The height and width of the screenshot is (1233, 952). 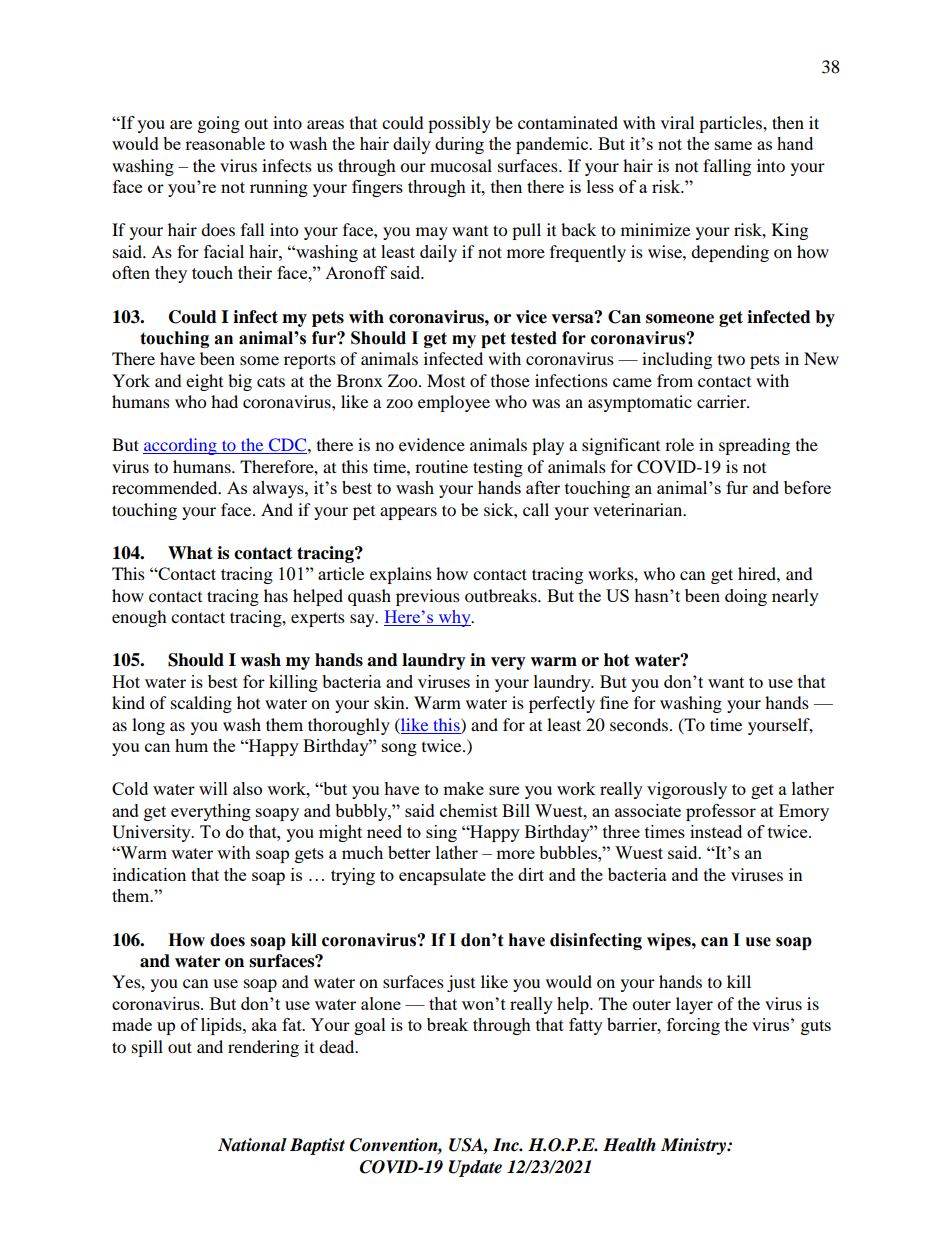 I want to click on during, so click(x=459, y=145).
